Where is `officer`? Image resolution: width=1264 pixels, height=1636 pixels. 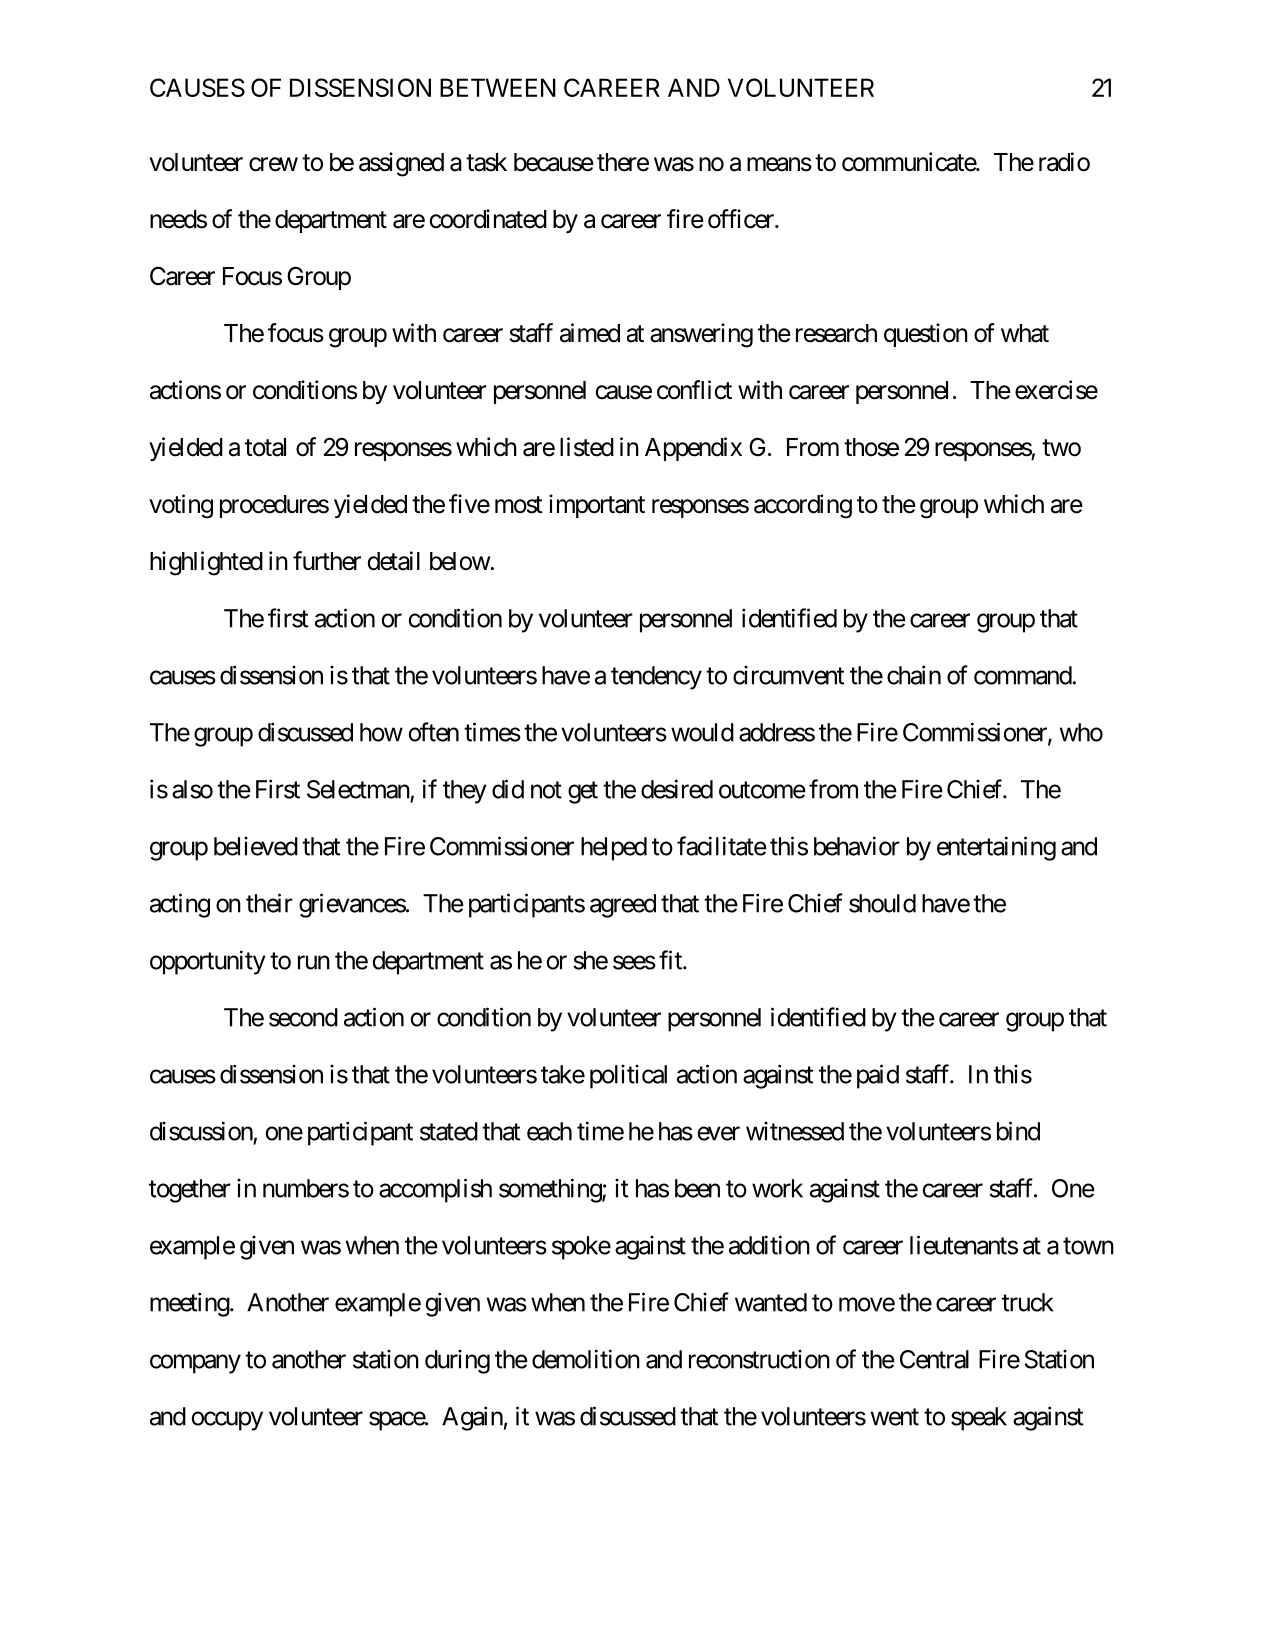 officer is located at coordinates (742, 219).
